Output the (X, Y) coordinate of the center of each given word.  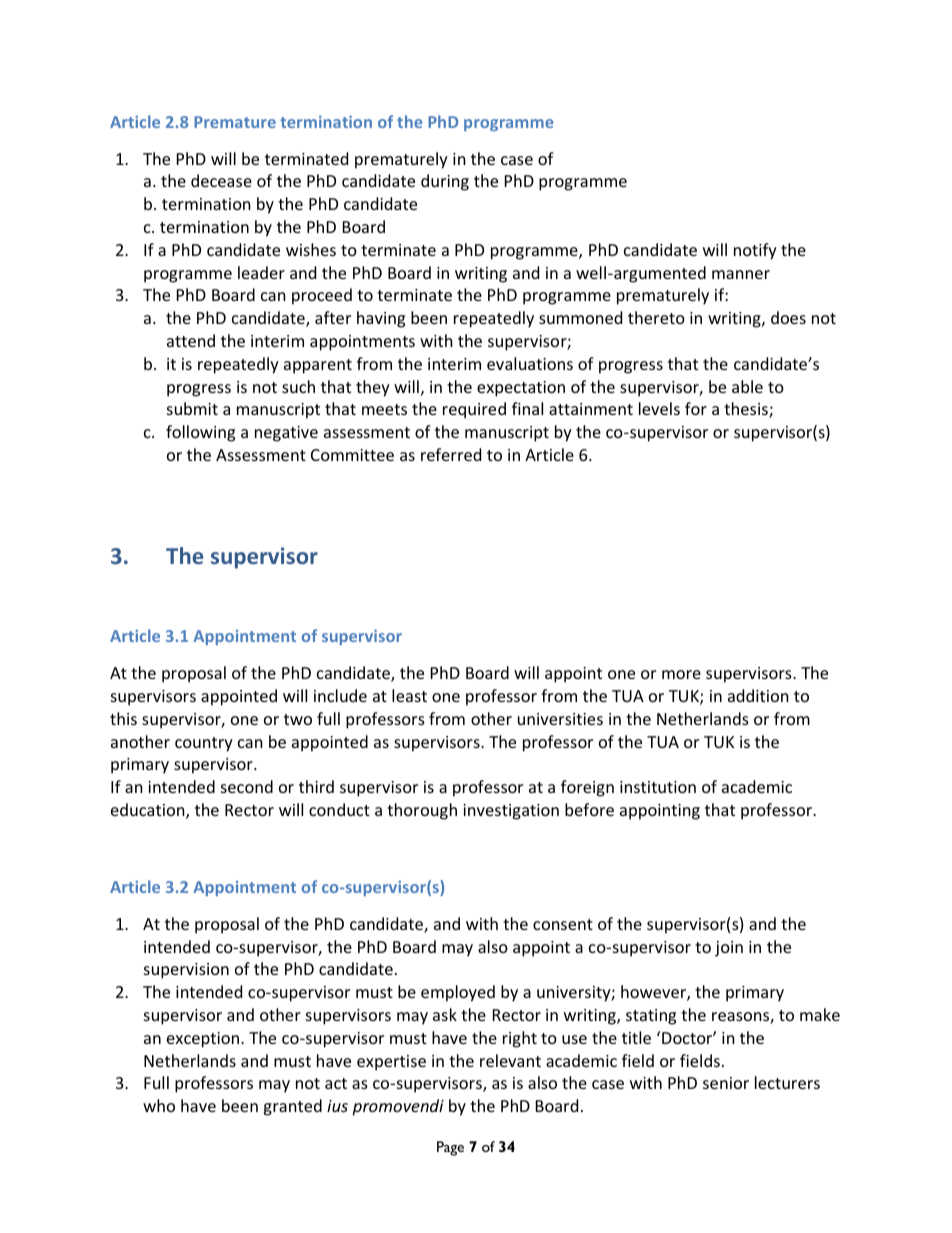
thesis (747, 410)
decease (221, 180)
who (159, 1105)
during (445, 182)
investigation (511, 812)
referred (451, 454)
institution (658, 787)
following (200, 433)
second (247, 786)
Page (450, 1148)
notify (755, 251)
